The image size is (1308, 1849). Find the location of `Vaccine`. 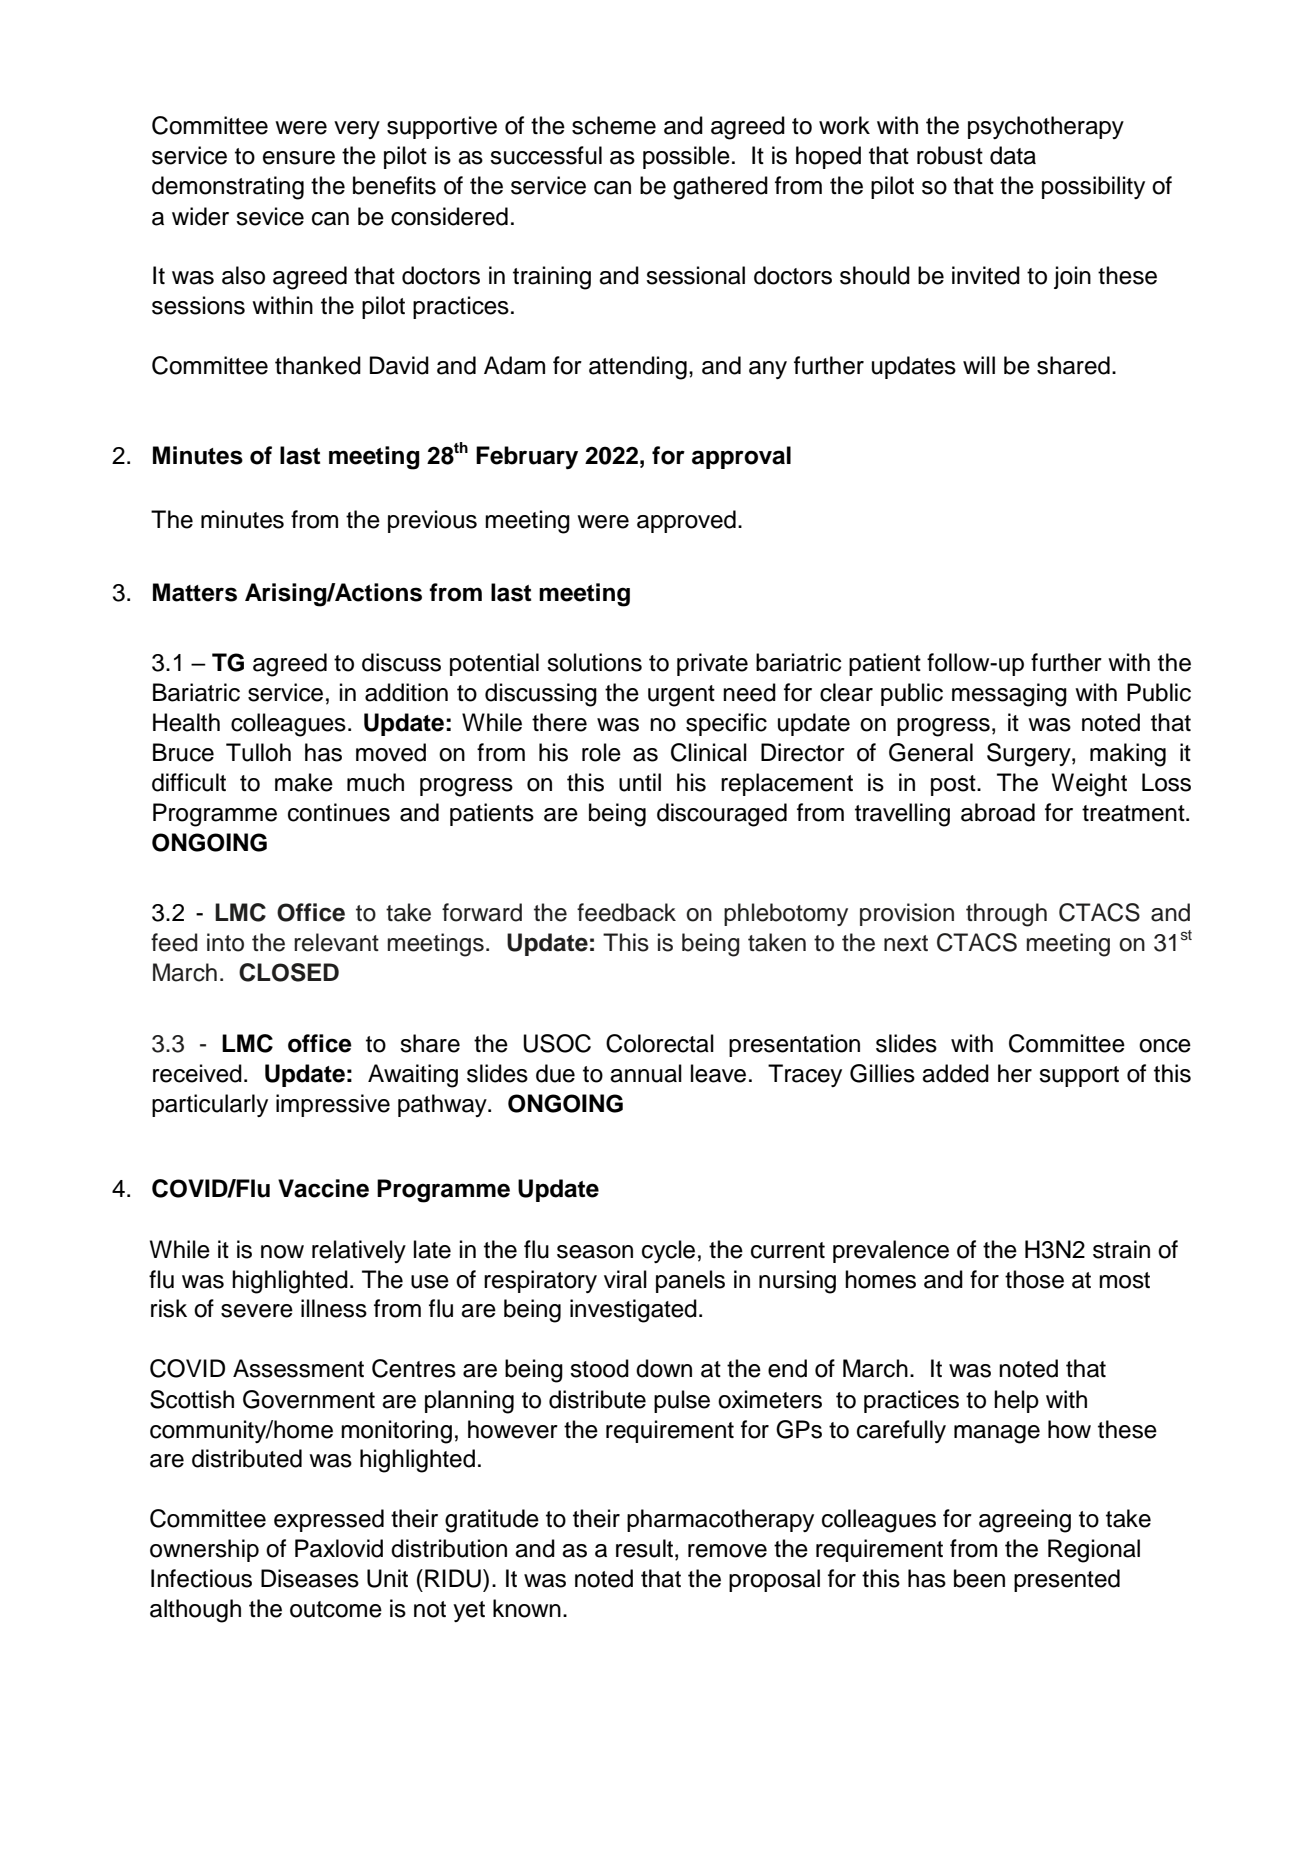

Vaccine is located at coordinates (323, 1188).
